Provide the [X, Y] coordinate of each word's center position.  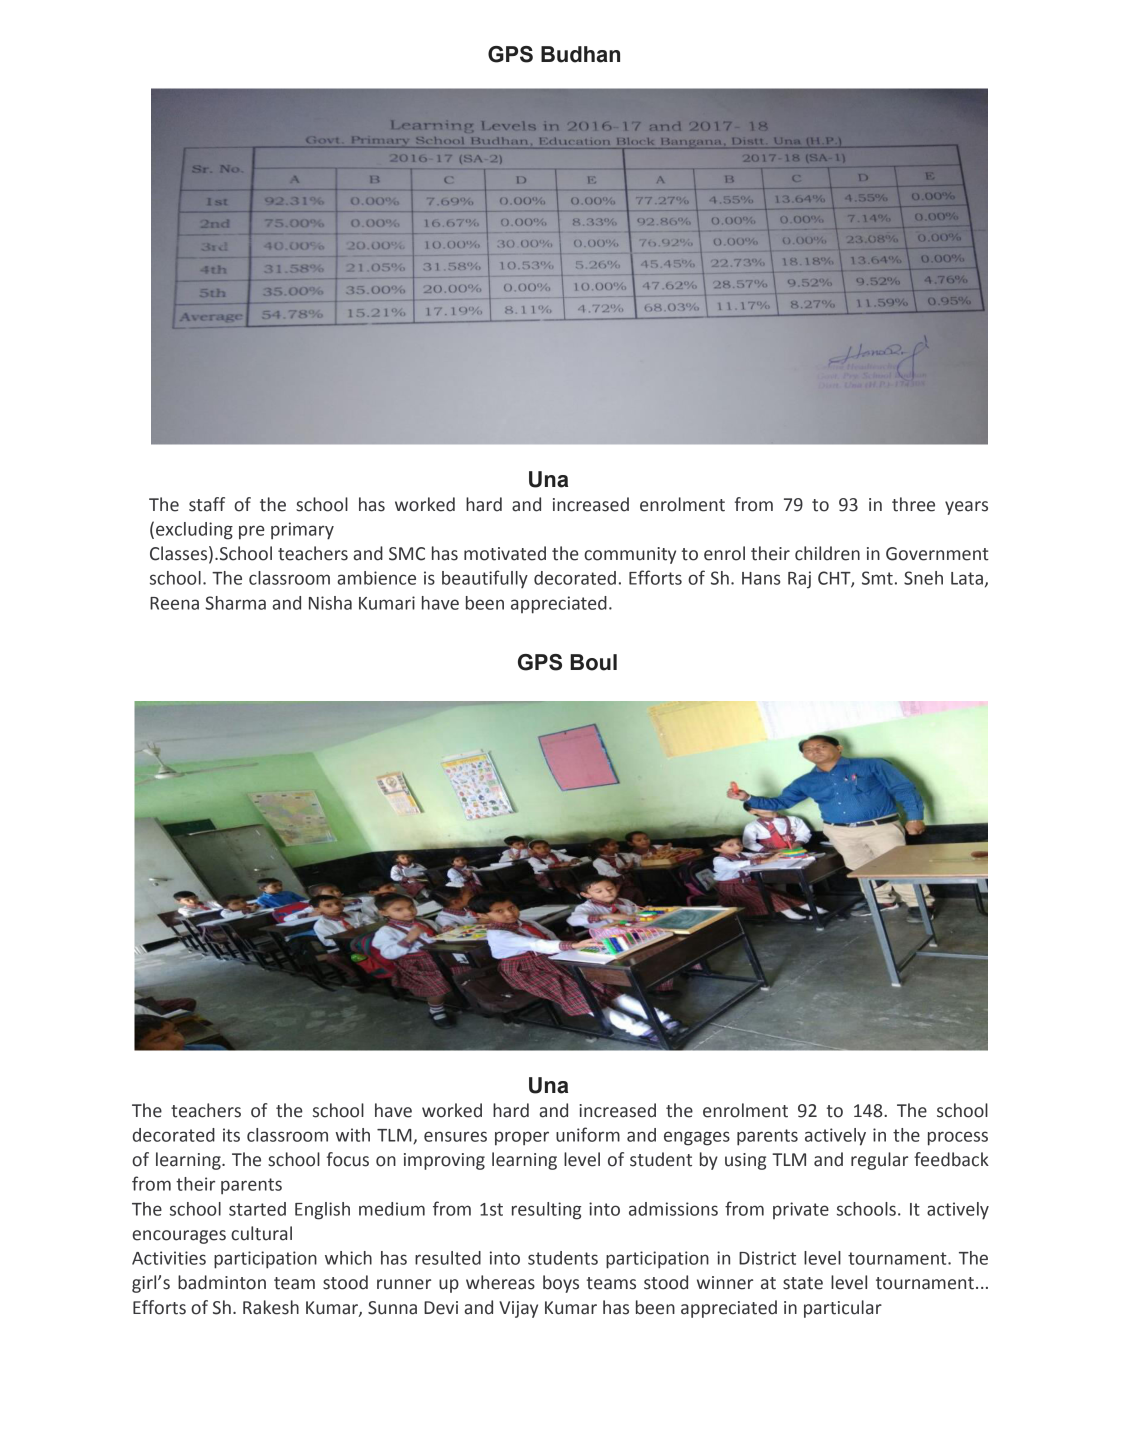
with [352, 1135]
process [958, 1138]
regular [879, 1161]
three [913, 504]
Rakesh [271, 1307]
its [231, 1135]
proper [522, 1138]
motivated [505, 553]
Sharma [235, 603]
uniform [588, 1134]
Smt [877, 578]
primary [302, 531]
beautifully [485, 579]
